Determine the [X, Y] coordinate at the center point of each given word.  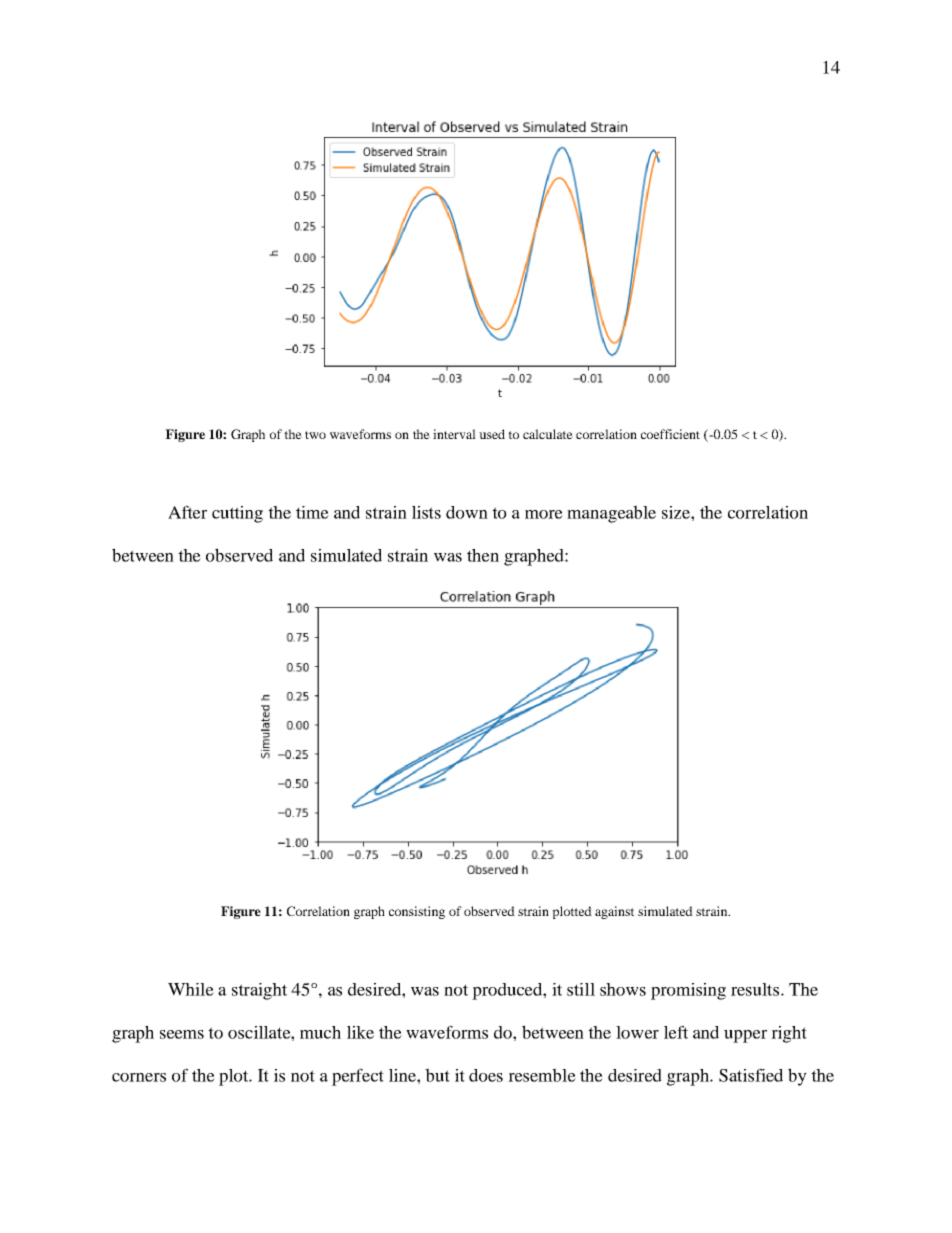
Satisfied [751, 1075]
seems [182, 1034]
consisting [417, 912]
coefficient [670, 434]
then [483, 555]
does [486, 1075]
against [615, 912]
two [315, 435]
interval [454, 434]
